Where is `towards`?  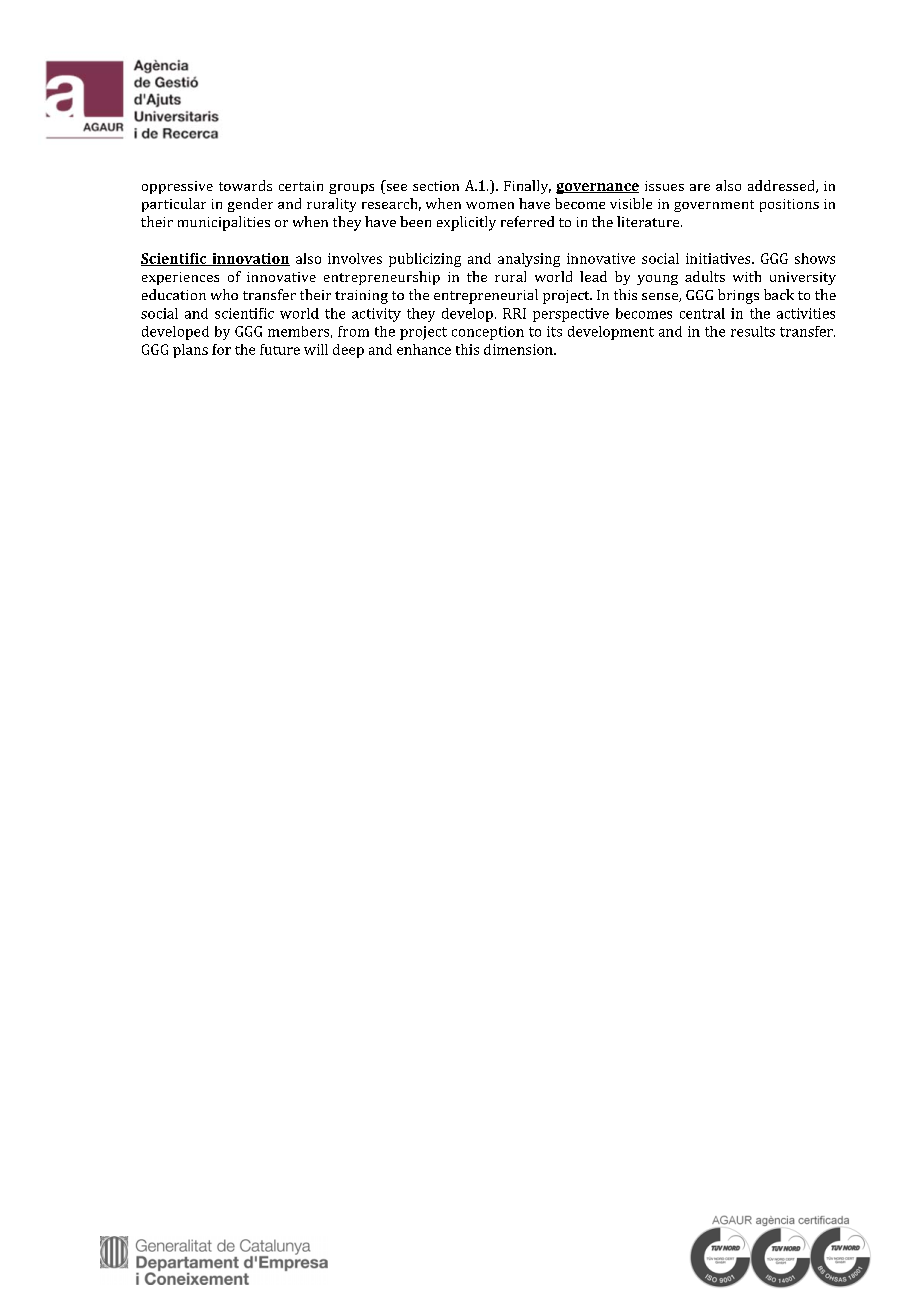
towards is located at coordinates (245, 185).
